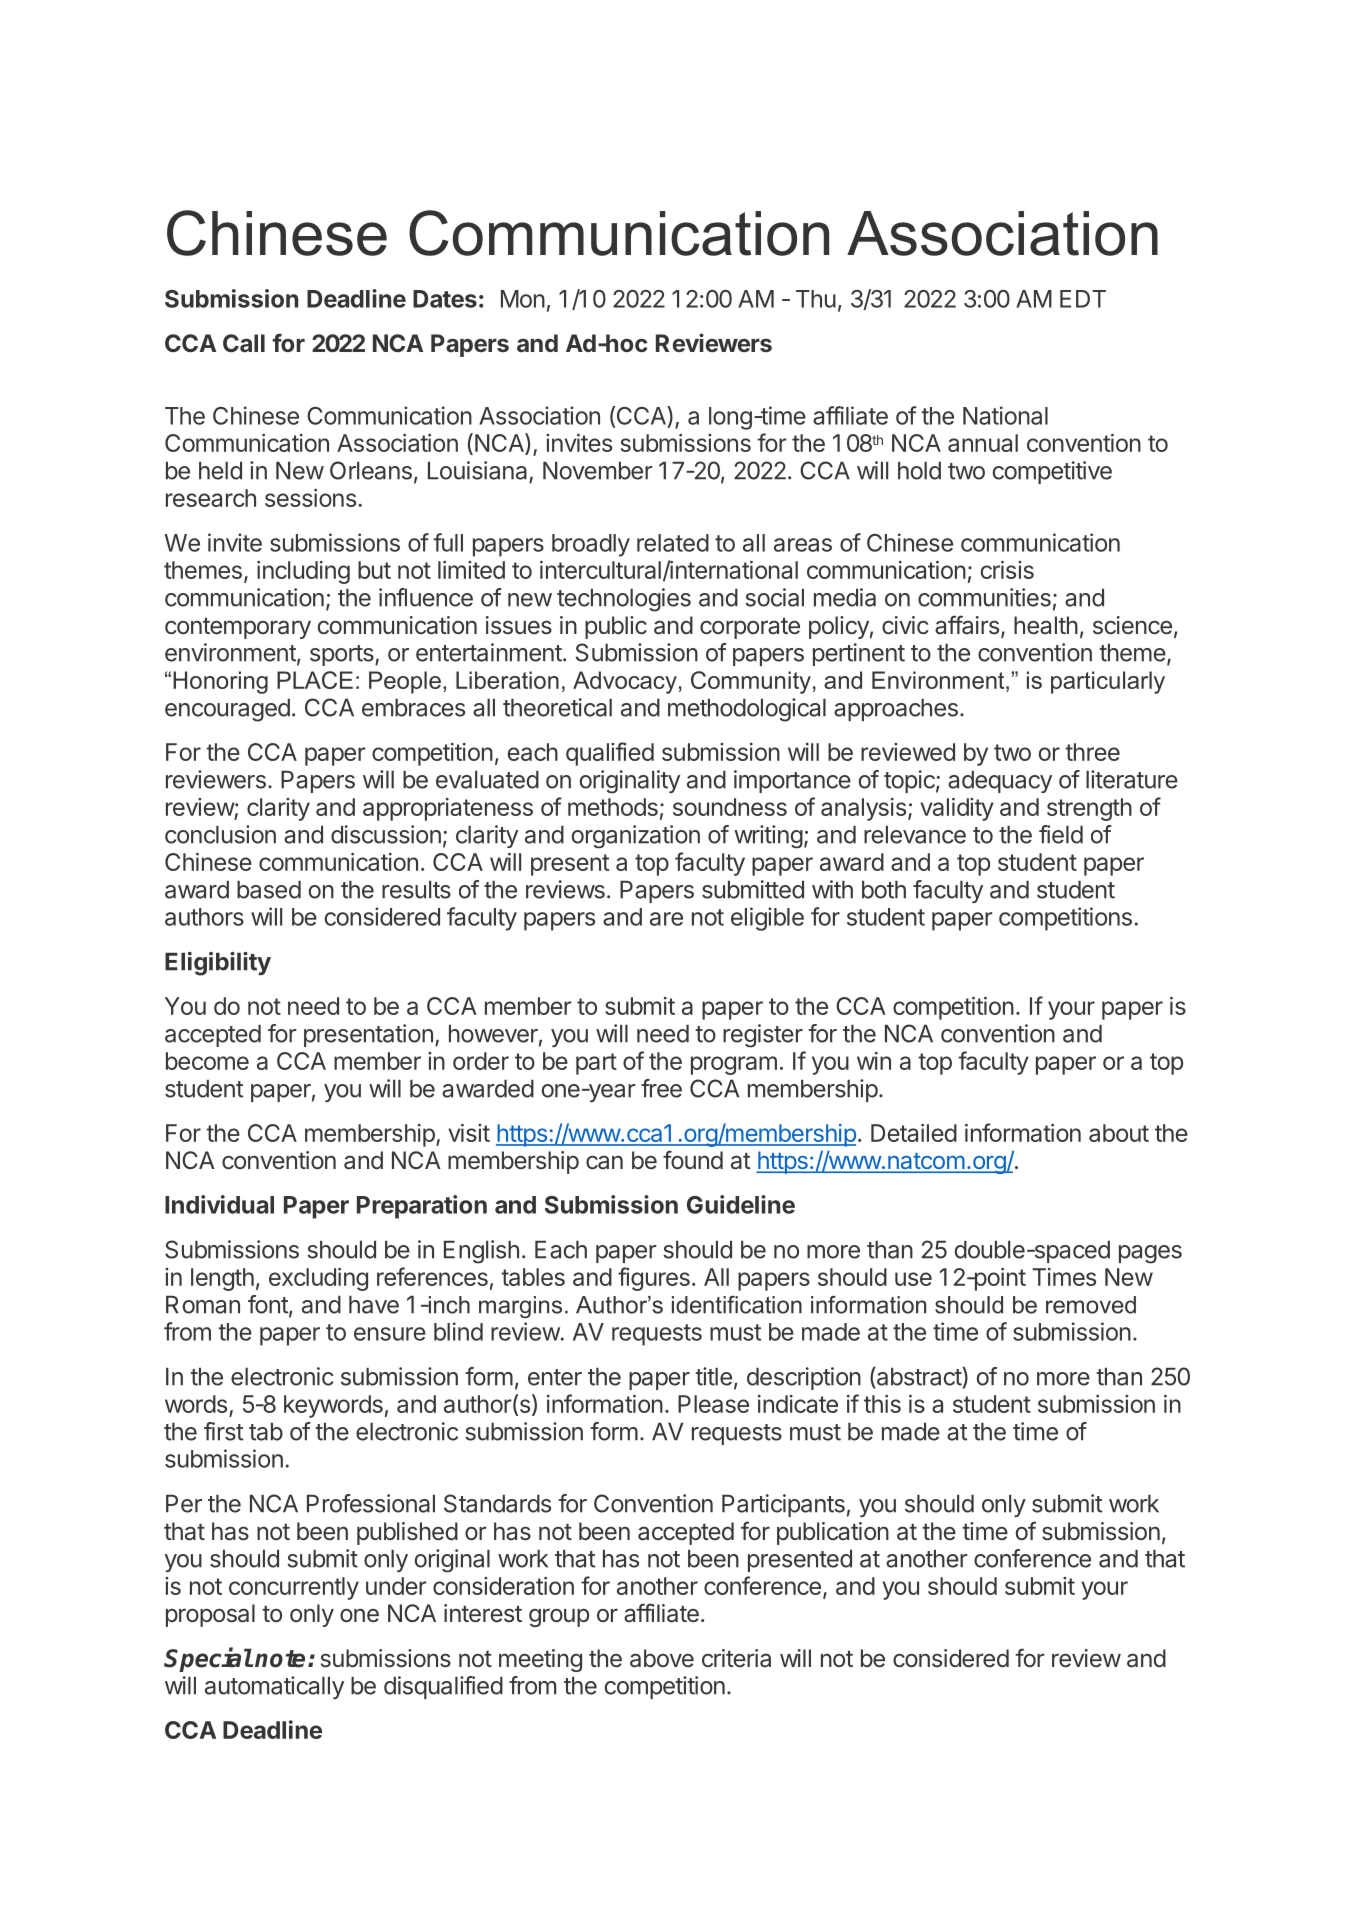 The width and height of the page is (1355, 1916). Describe the element at coordinates (763, 1036) in the page. I see `register` at that location.
